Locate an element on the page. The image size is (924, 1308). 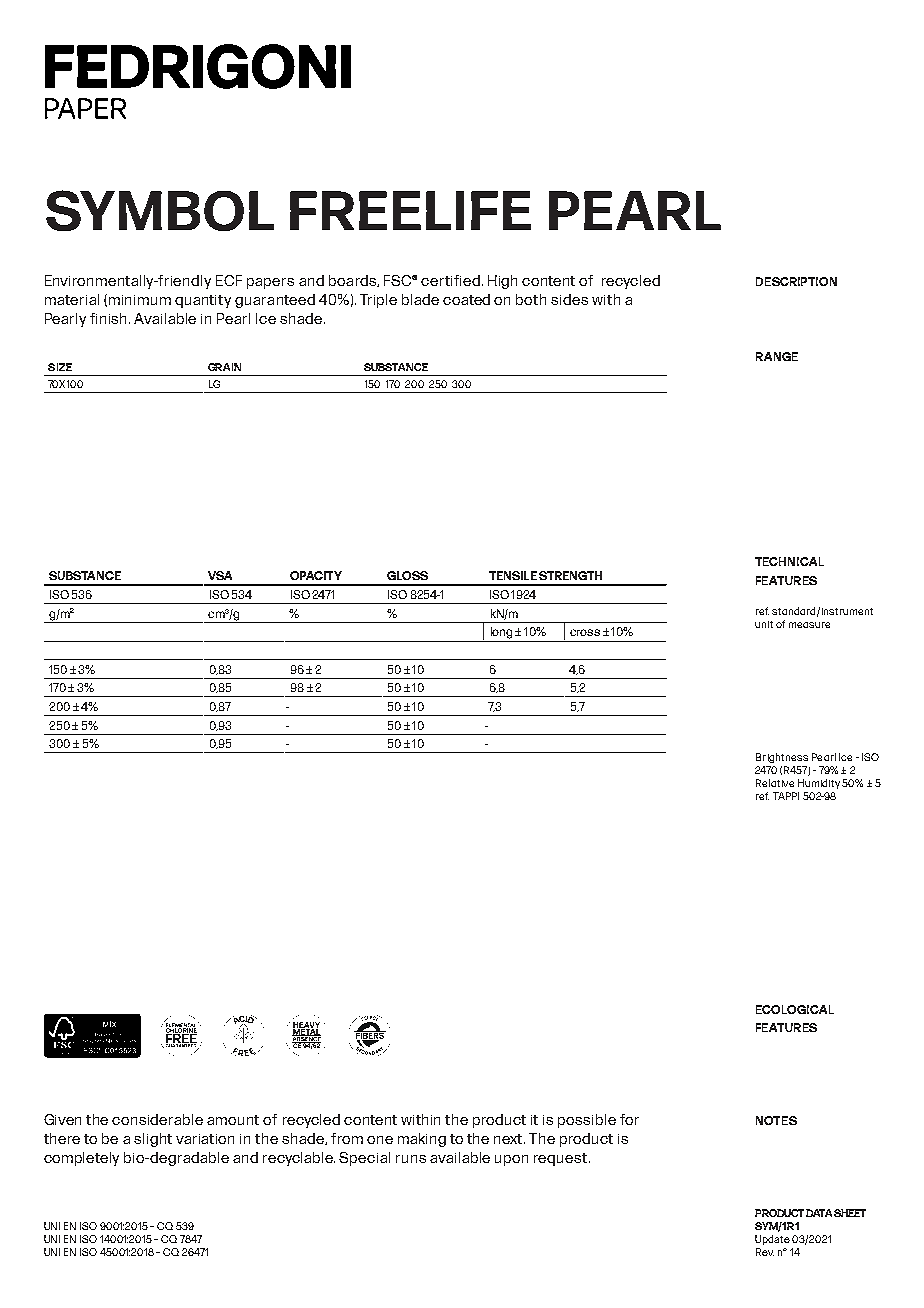
certified is located at coordinates (452, 280).
